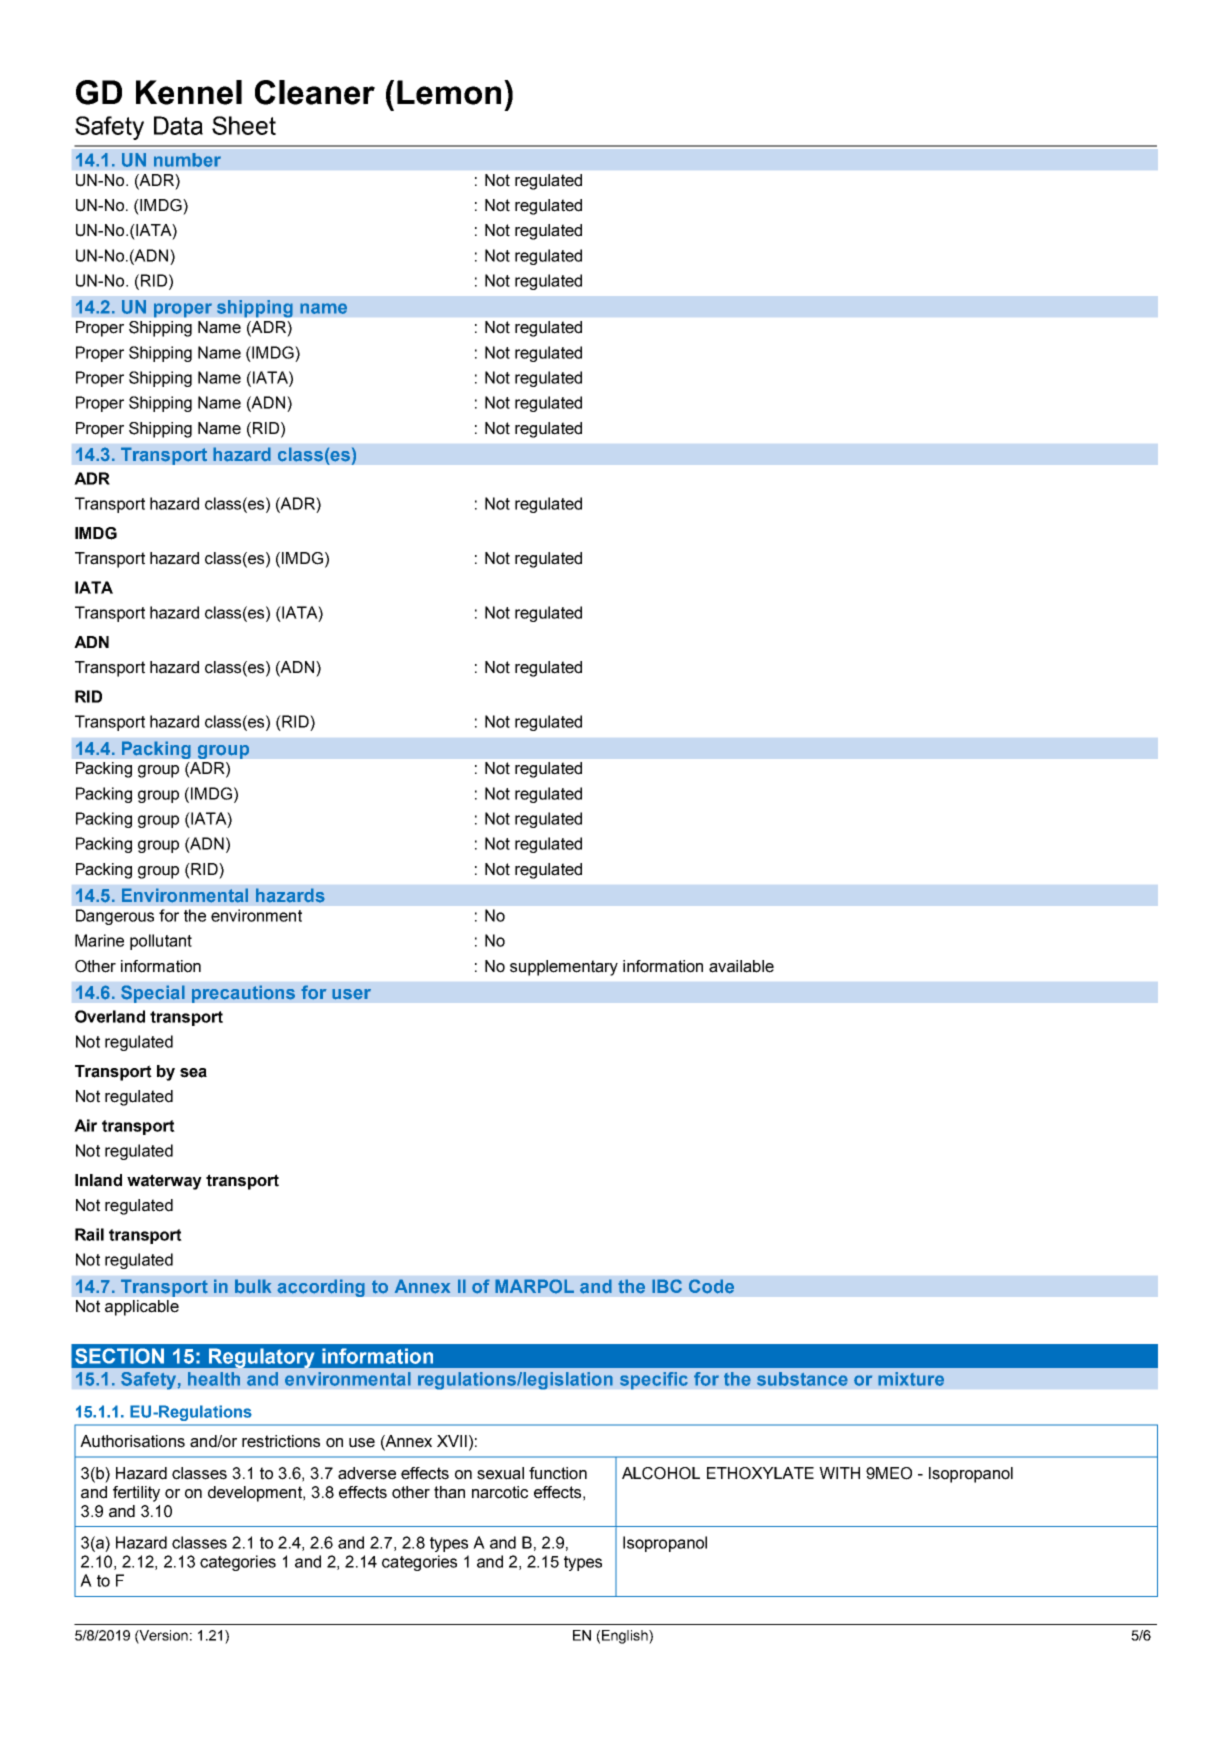 The image size is (1229, 1738). What do you see at coordinates (244, 125) in the screenshot?
I see `Sheet` at bounding box center [244, 125].
